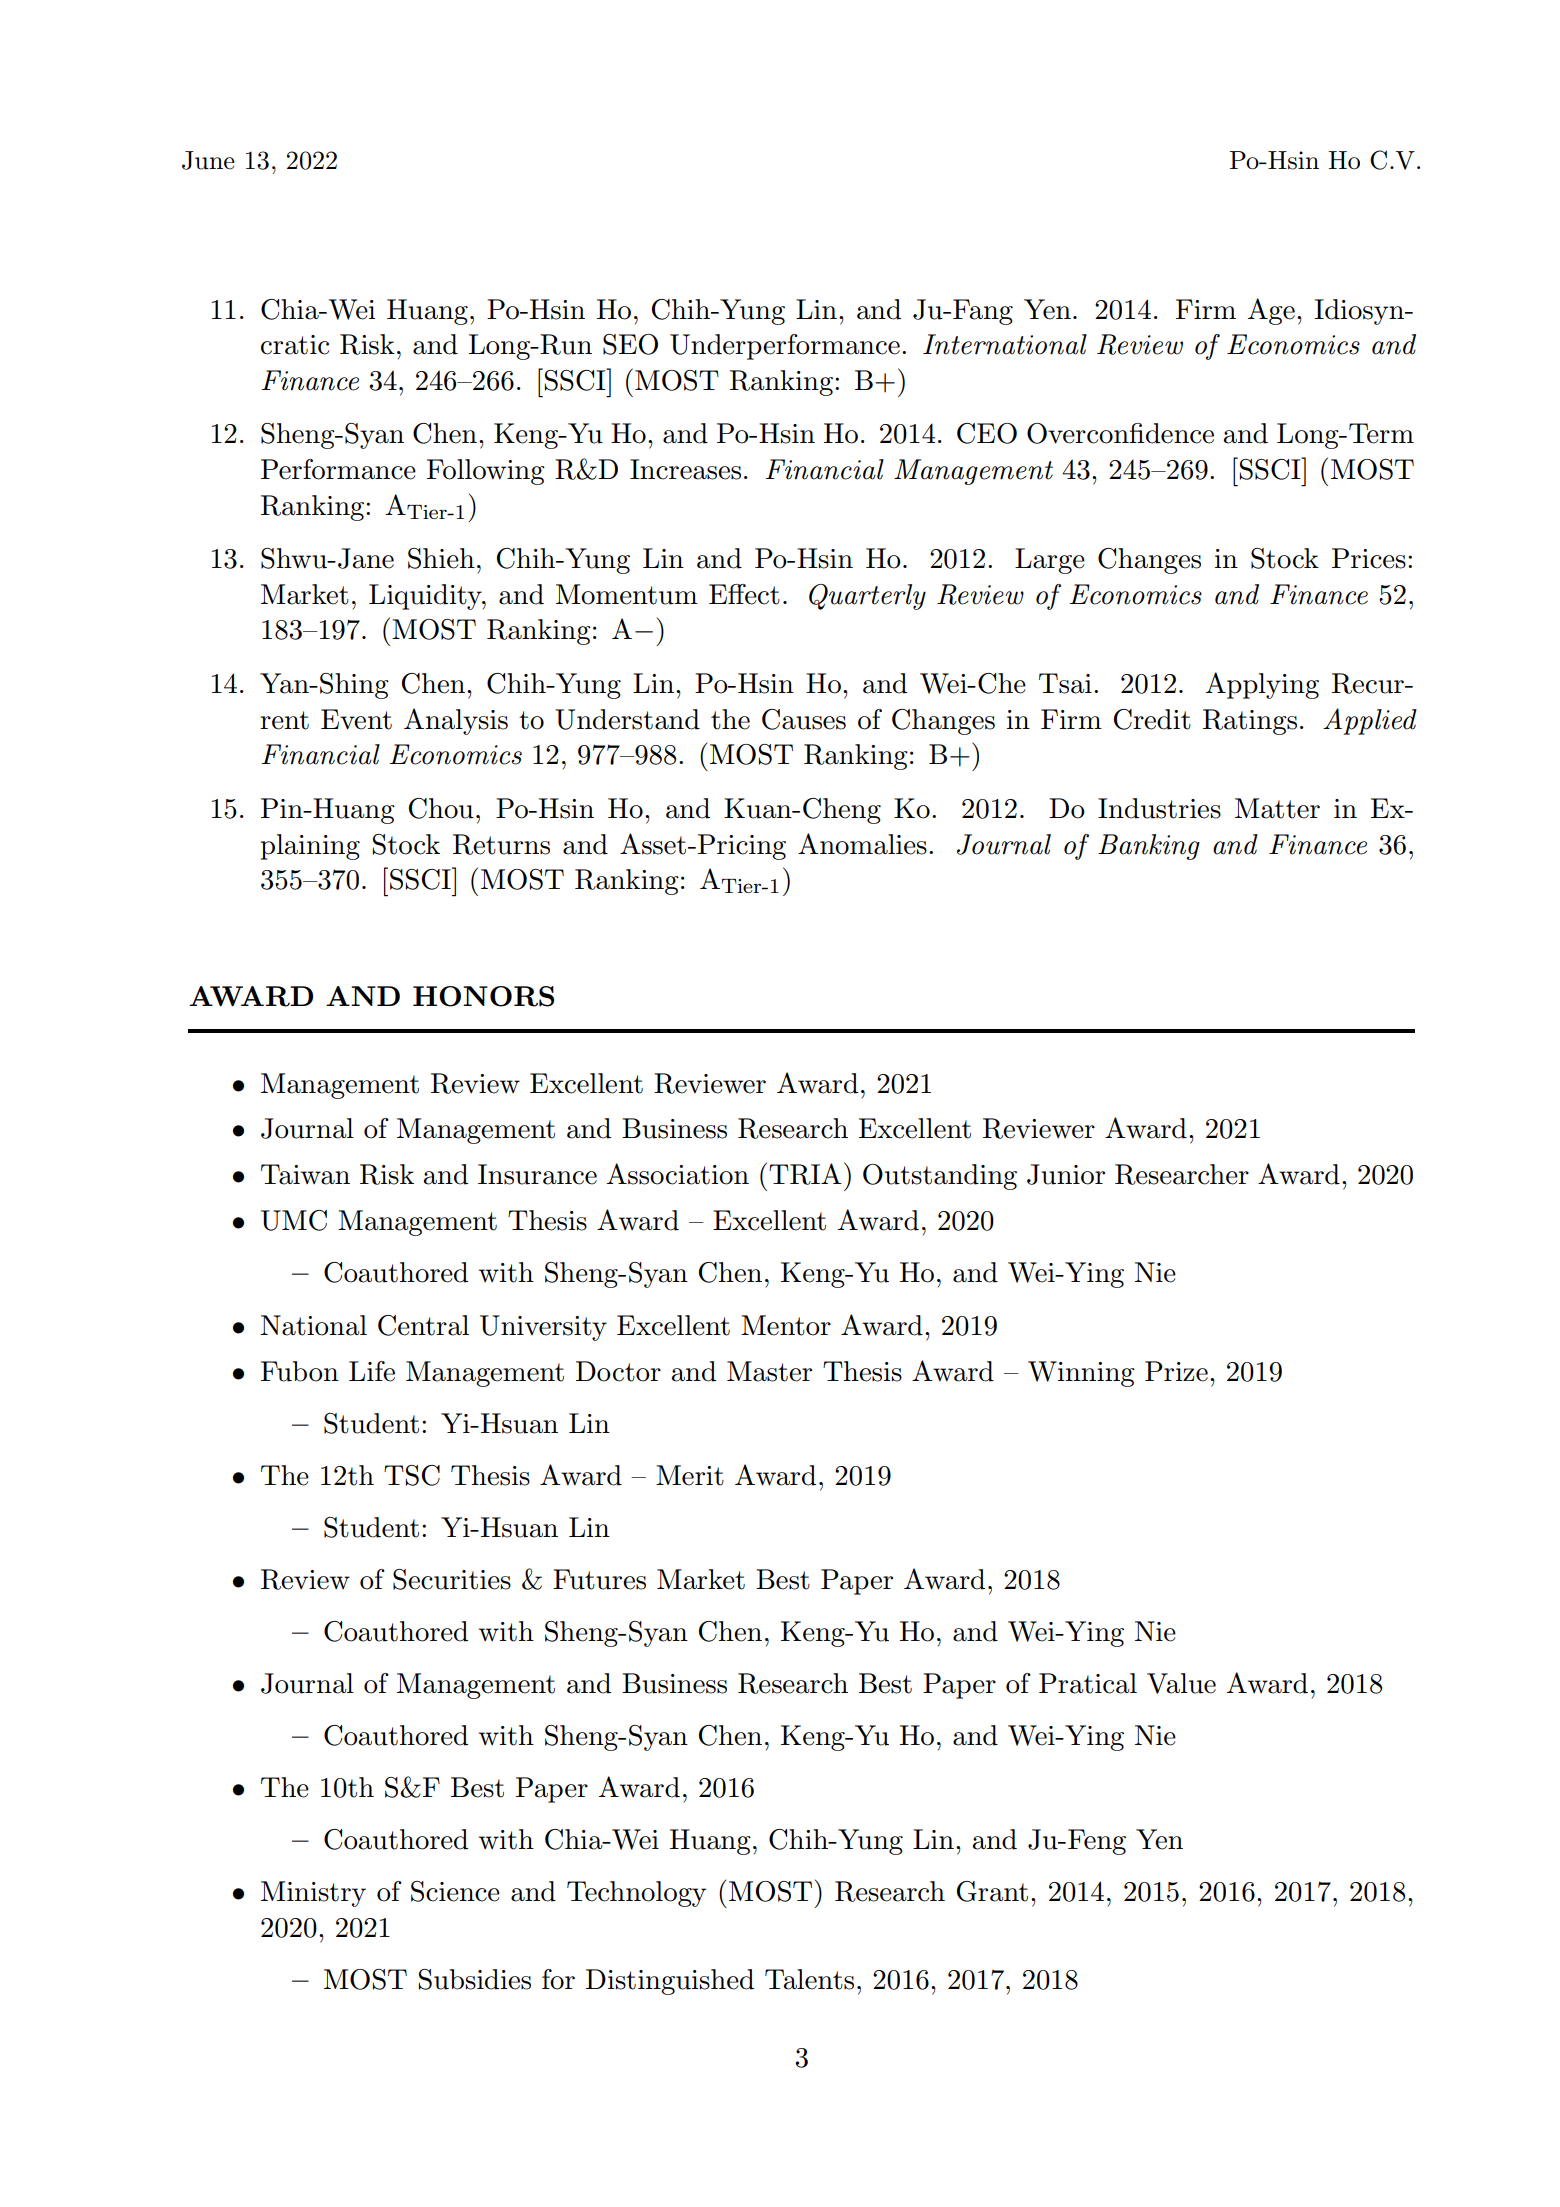 This screenshot has width=1560, height=2207. Describe the element at coordinates (1181, 1683) in the screenshot. I see `Value` at that location.
